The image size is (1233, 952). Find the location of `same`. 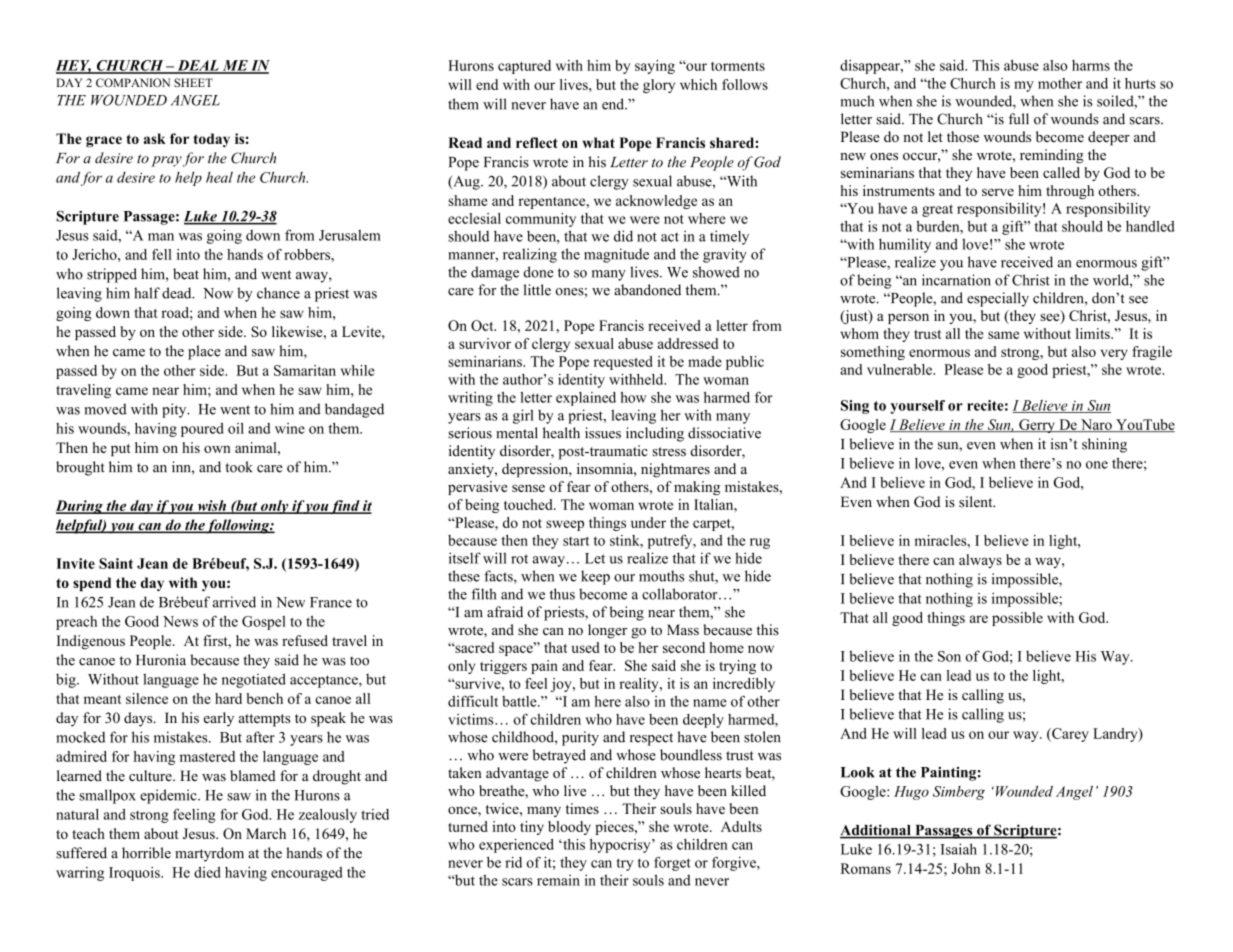

same is located at coordinates (1003, 335).
